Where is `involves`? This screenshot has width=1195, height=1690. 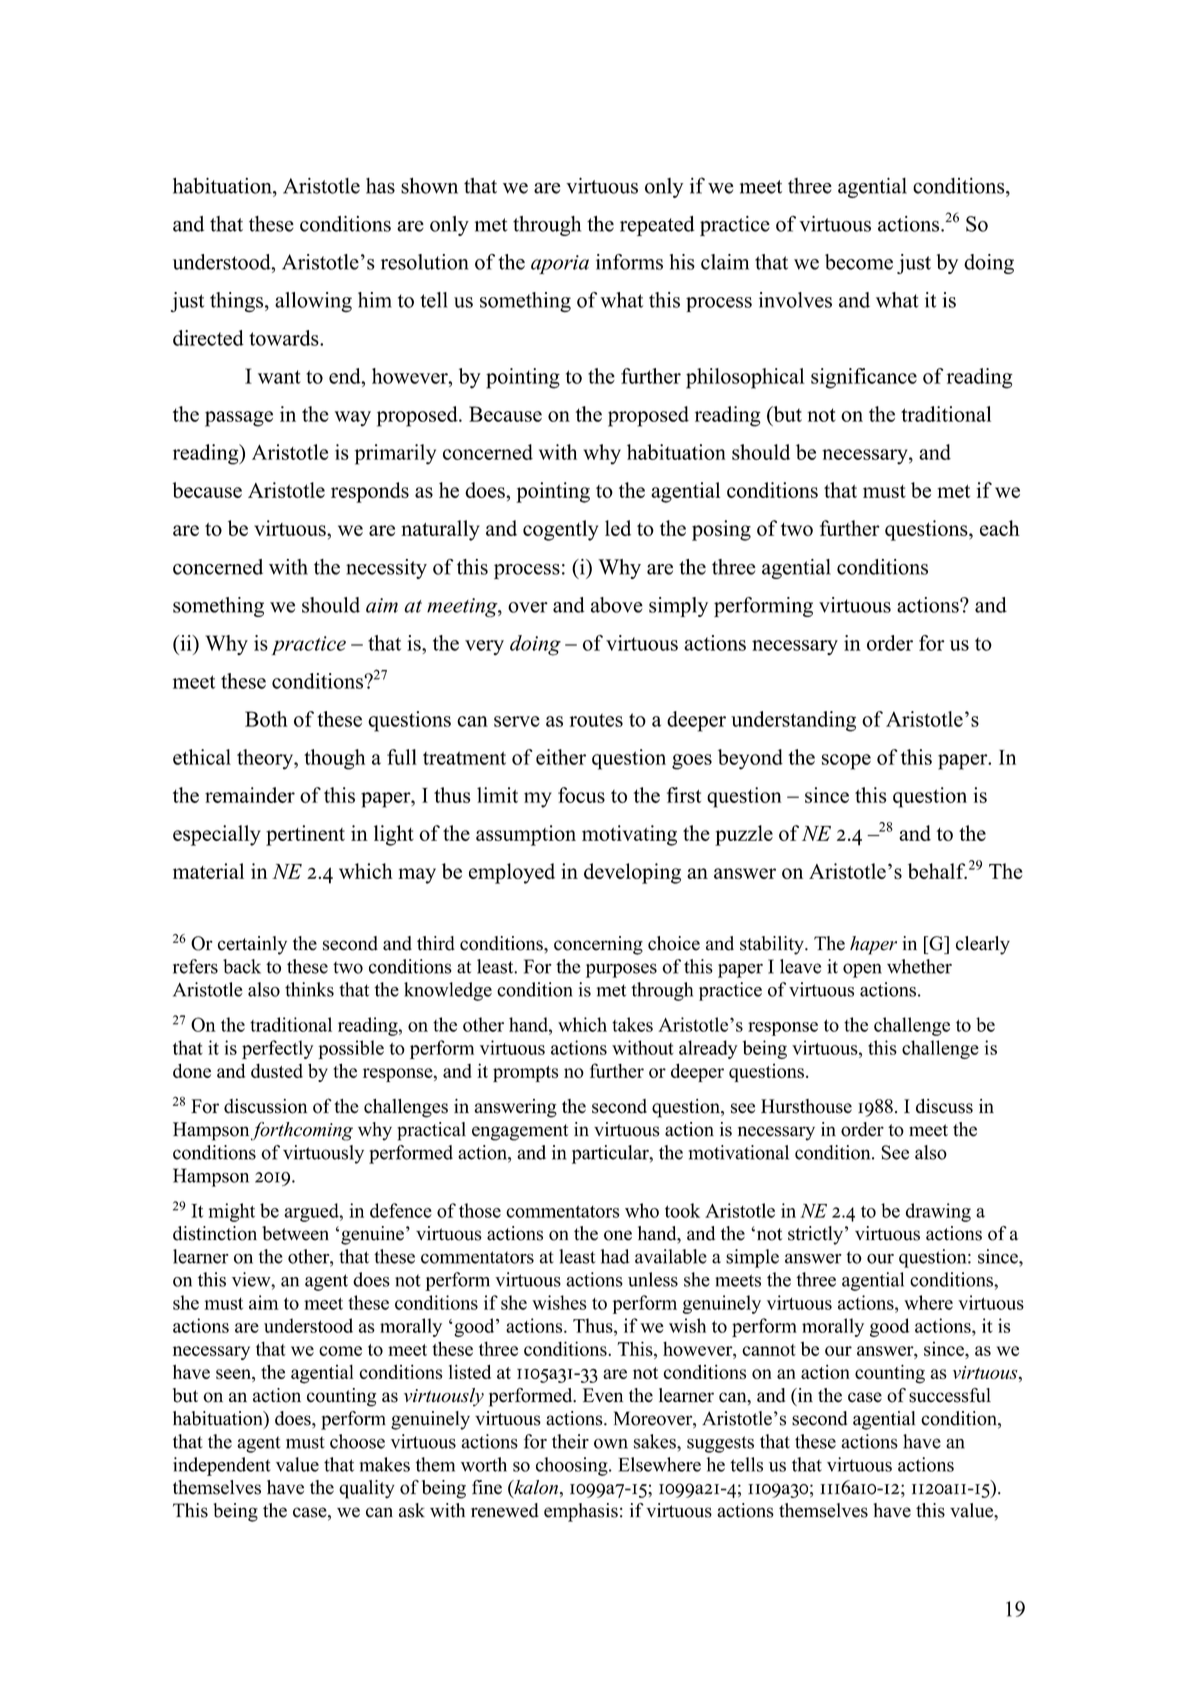
involves is located at coordinates (795, 300).
